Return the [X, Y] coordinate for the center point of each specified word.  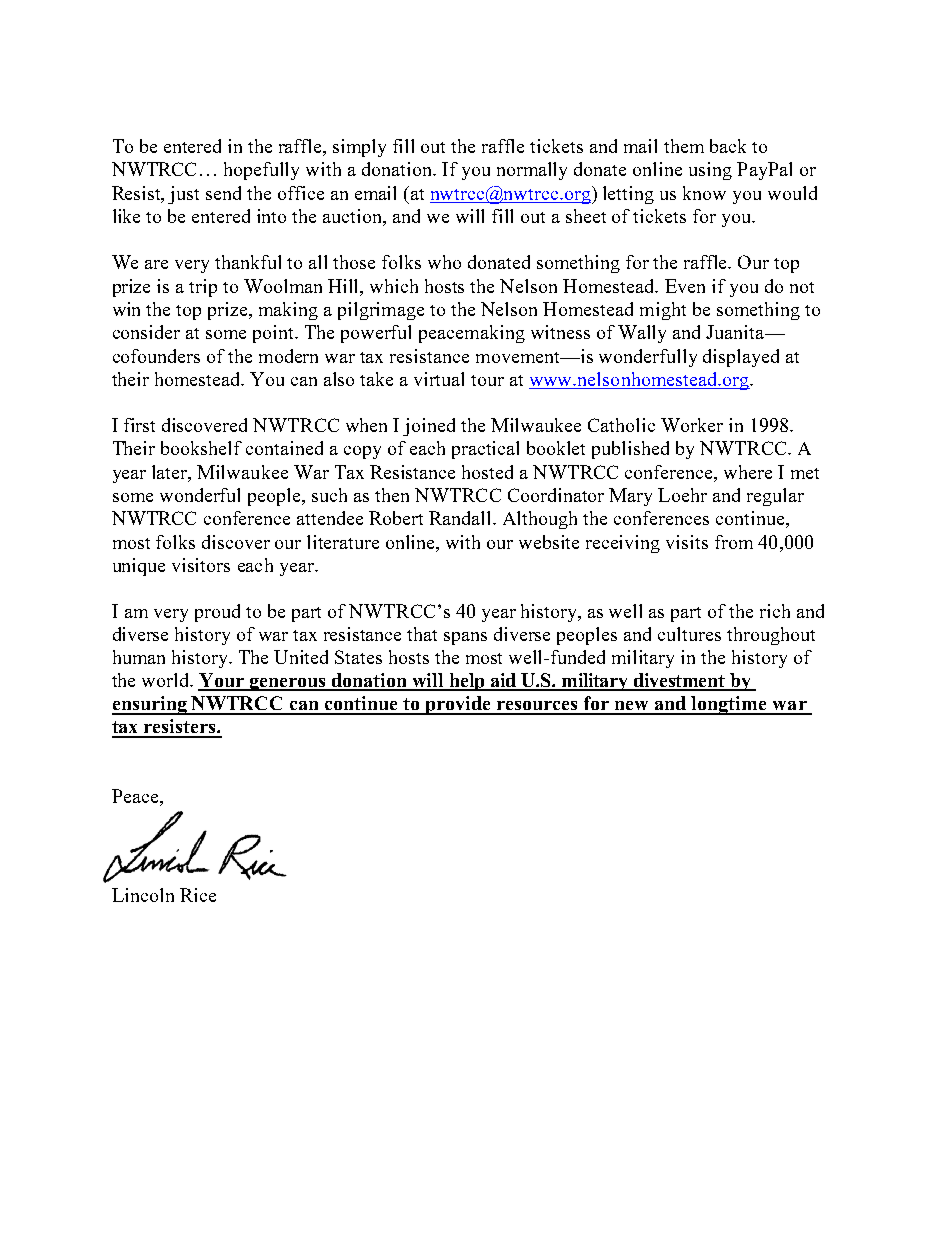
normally [532, 171]
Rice [198, 895]
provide [458, 705]
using [710, 171]
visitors [201, 565]
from [734, 542]
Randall [462, 518]
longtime [729, 705]
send [223, 193]
